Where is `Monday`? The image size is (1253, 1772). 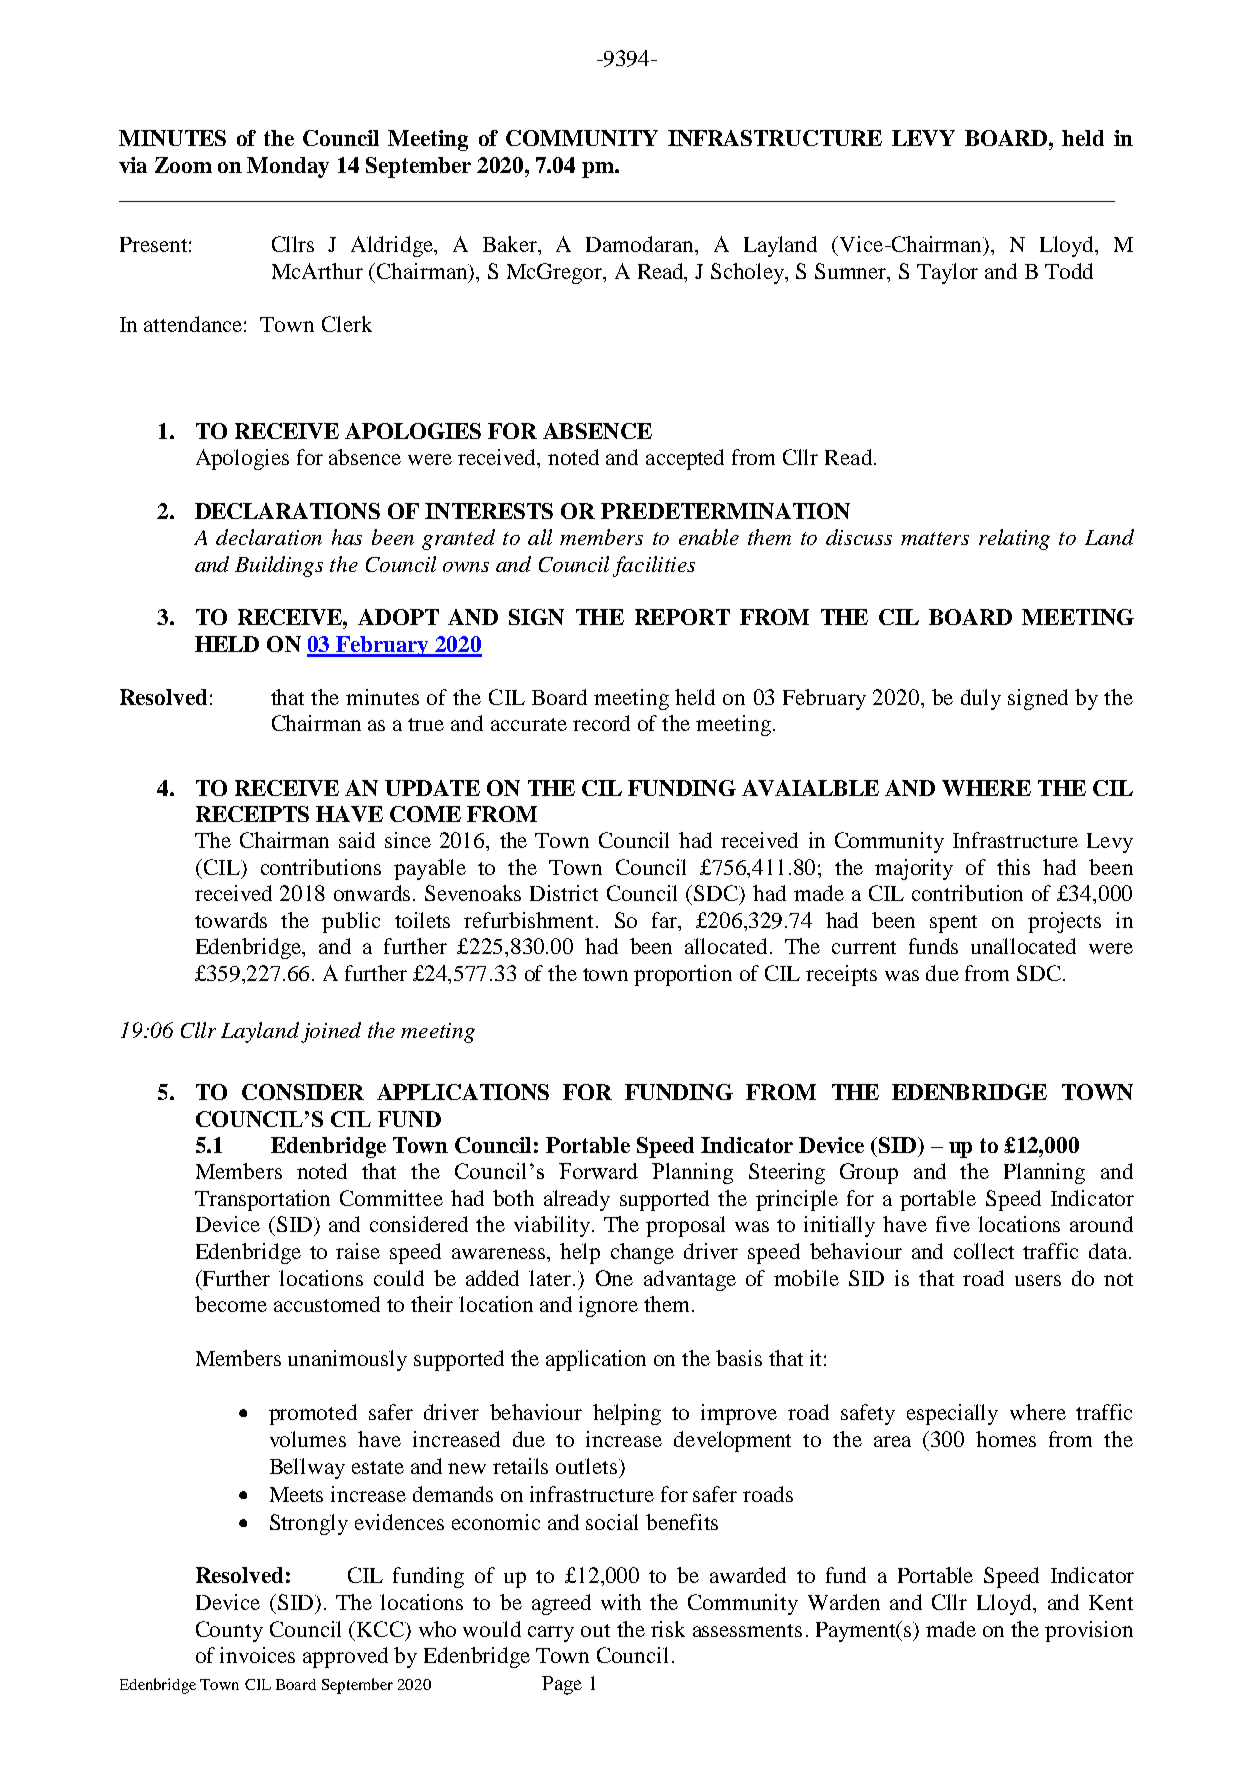
Monday is located at coordinates (288, 167).
